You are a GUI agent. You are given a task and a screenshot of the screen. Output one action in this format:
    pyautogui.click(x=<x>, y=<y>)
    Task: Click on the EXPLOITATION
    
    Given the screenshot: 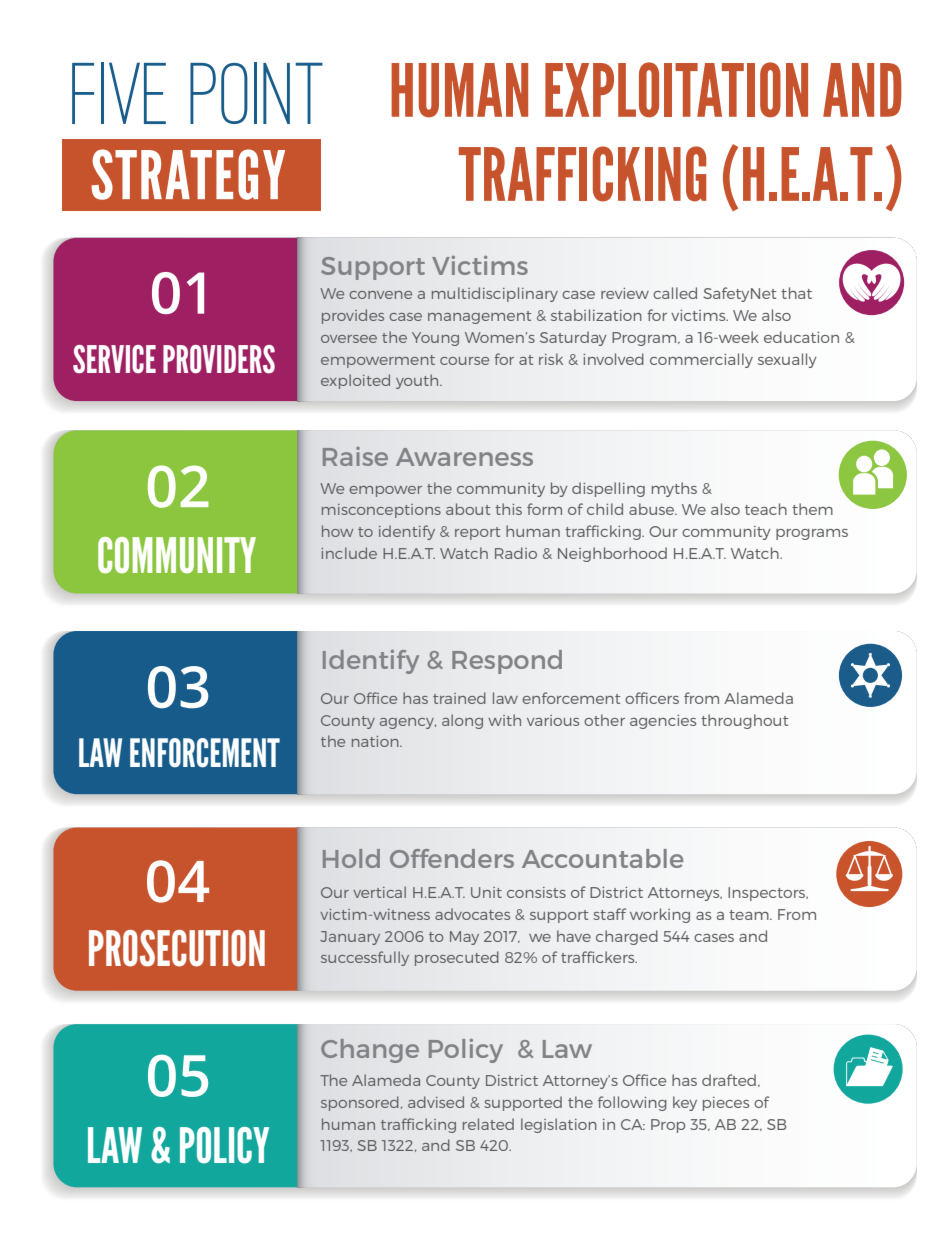 What is the action you would take?
    pyautogui.click(x=676, y=90)
